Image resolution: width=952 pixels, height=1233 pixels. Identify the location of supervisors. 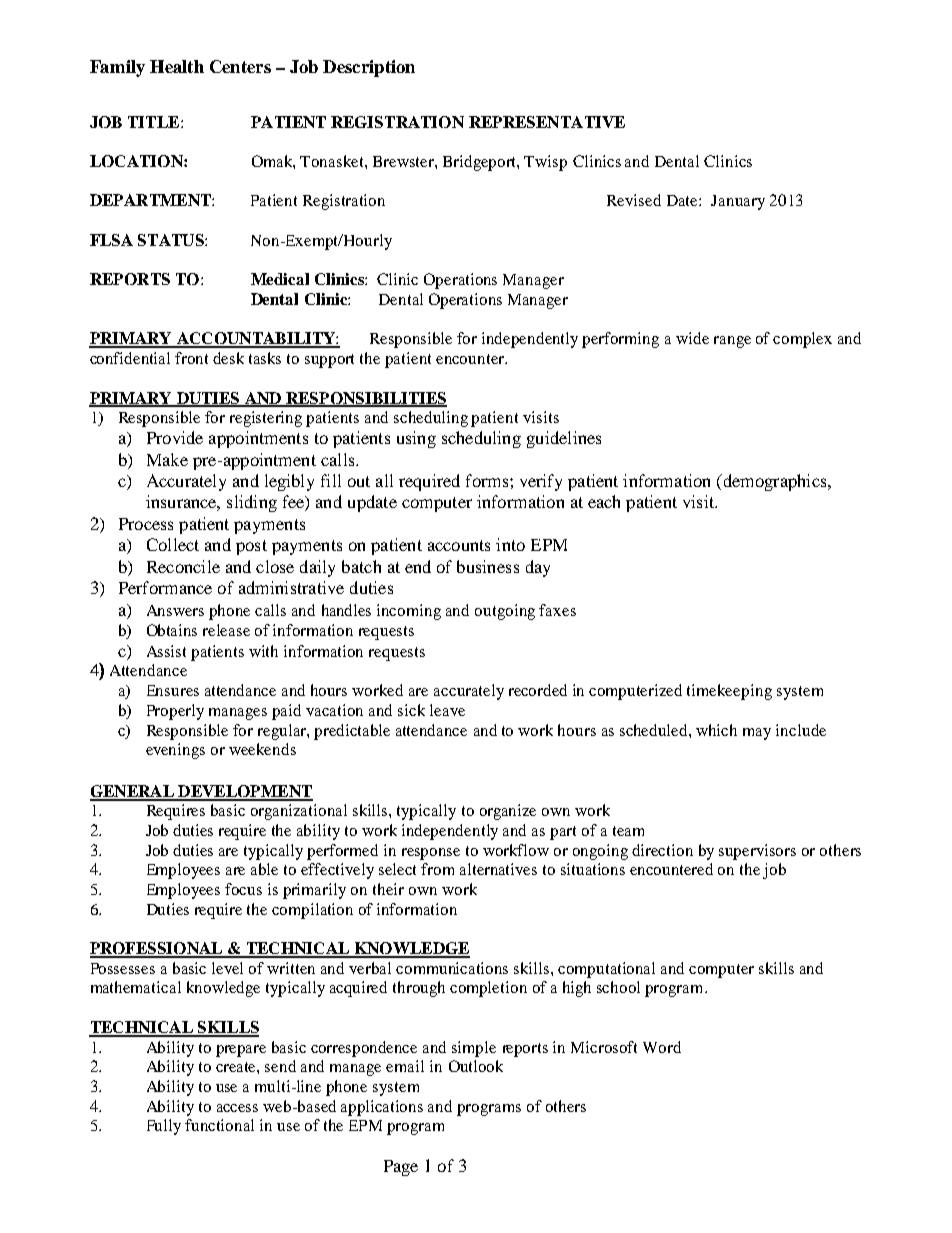
(757, 852).
